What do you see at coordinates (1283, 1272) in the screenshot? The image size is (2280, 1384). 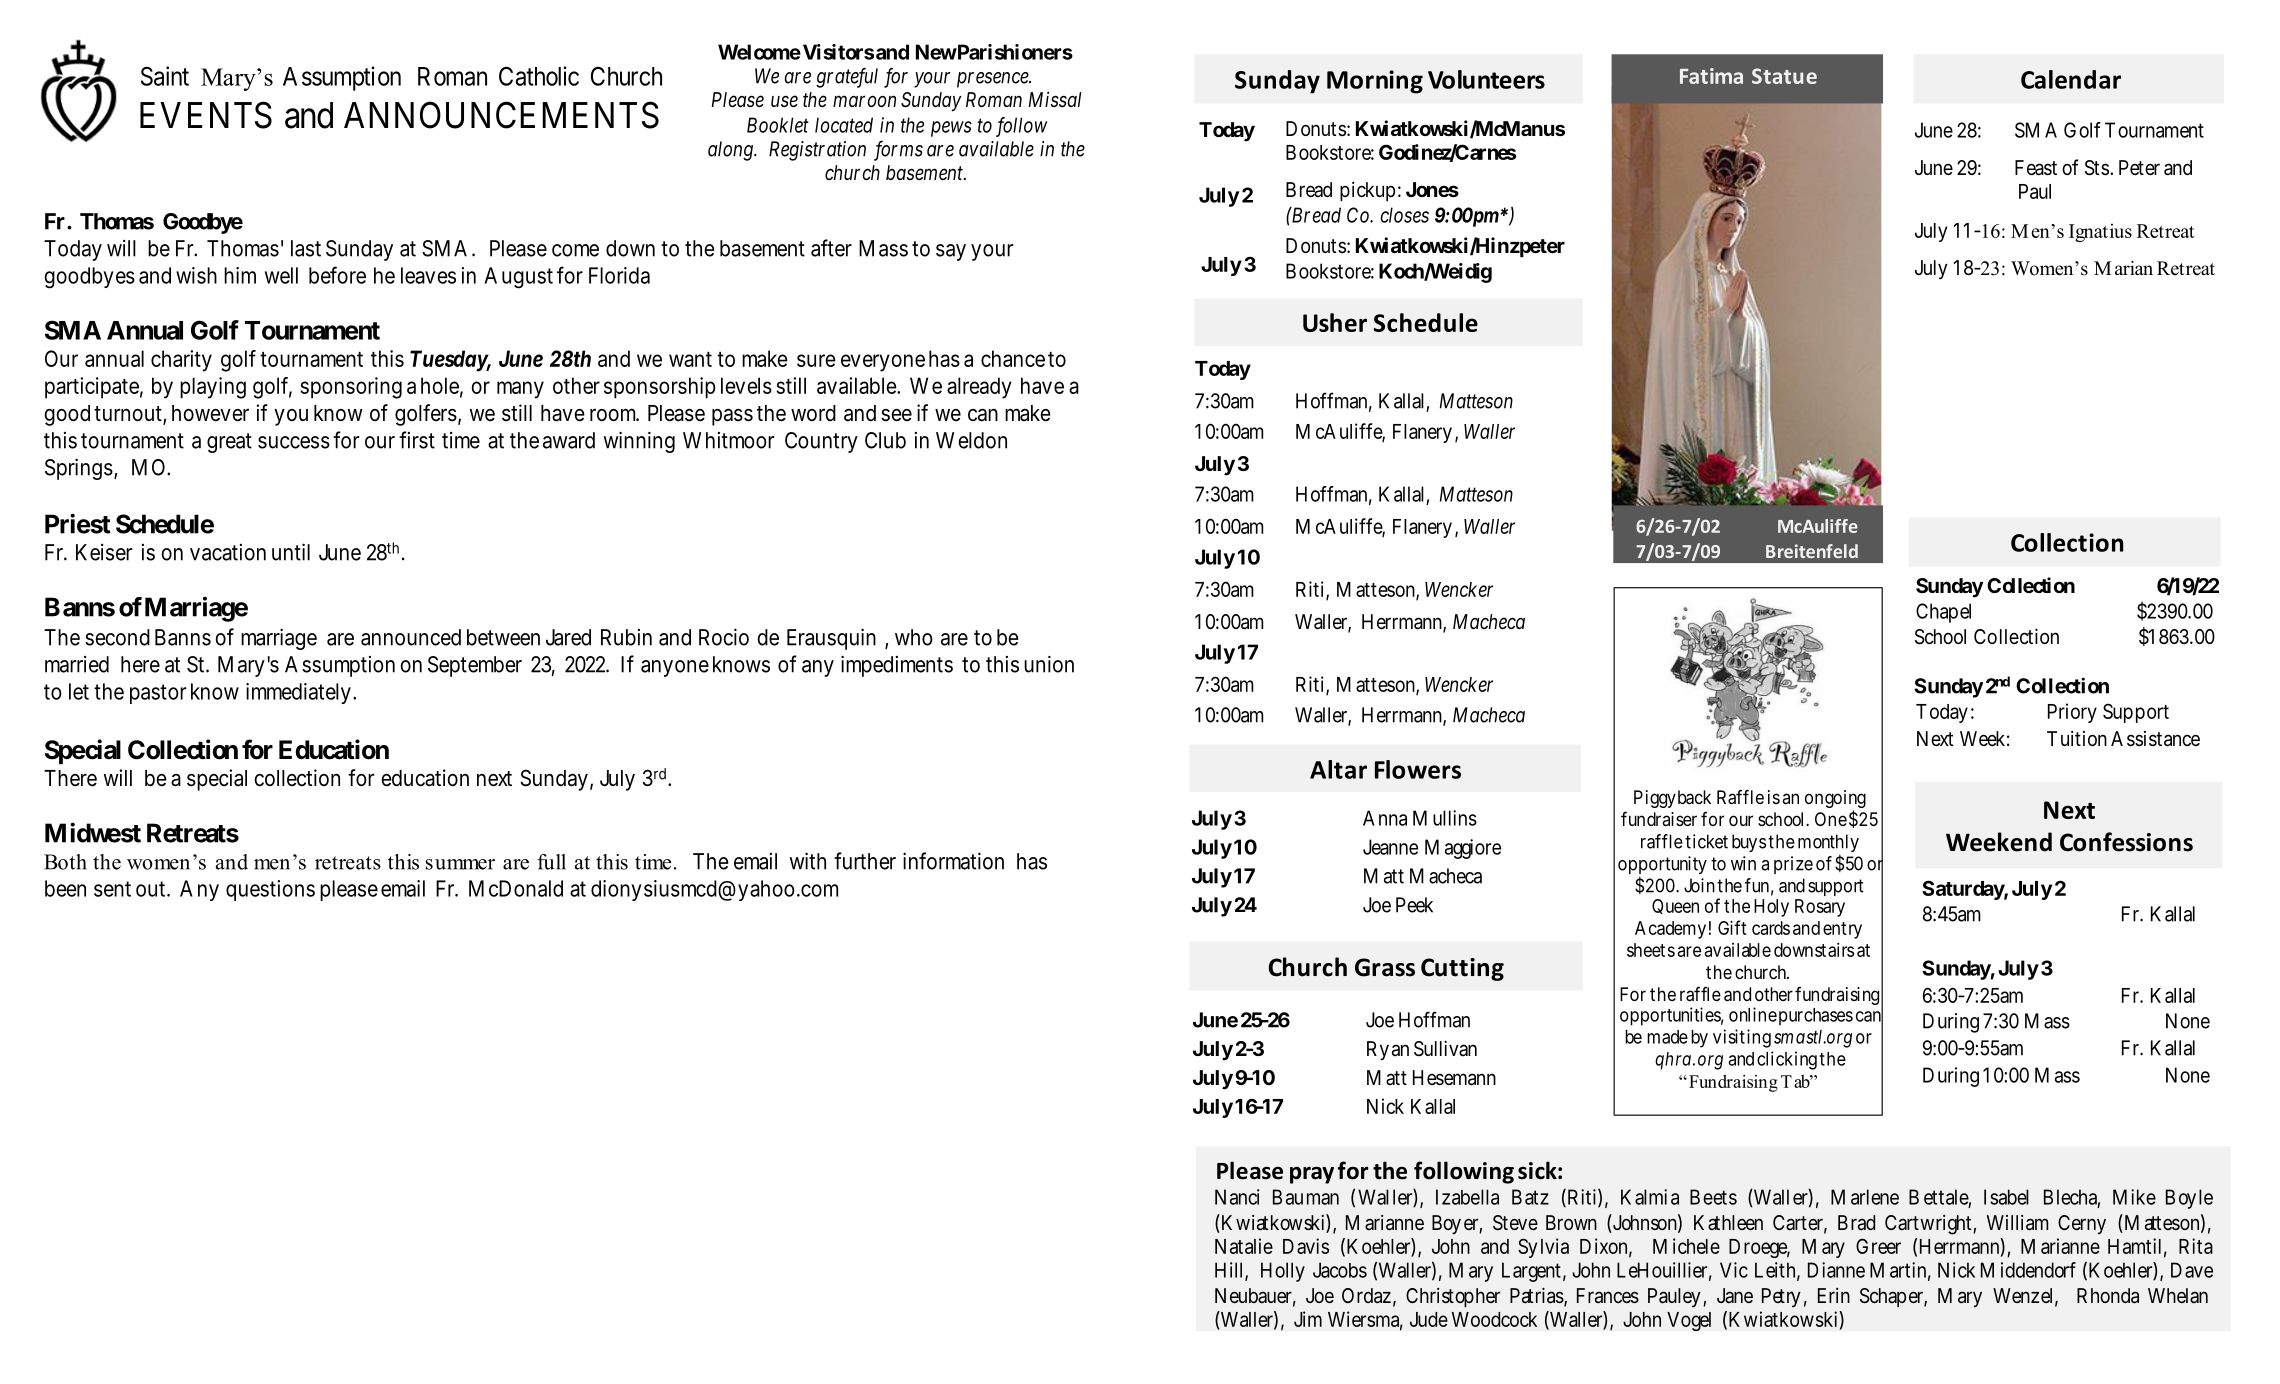 I see `Holly` at bounding box center [1283, 1272].
